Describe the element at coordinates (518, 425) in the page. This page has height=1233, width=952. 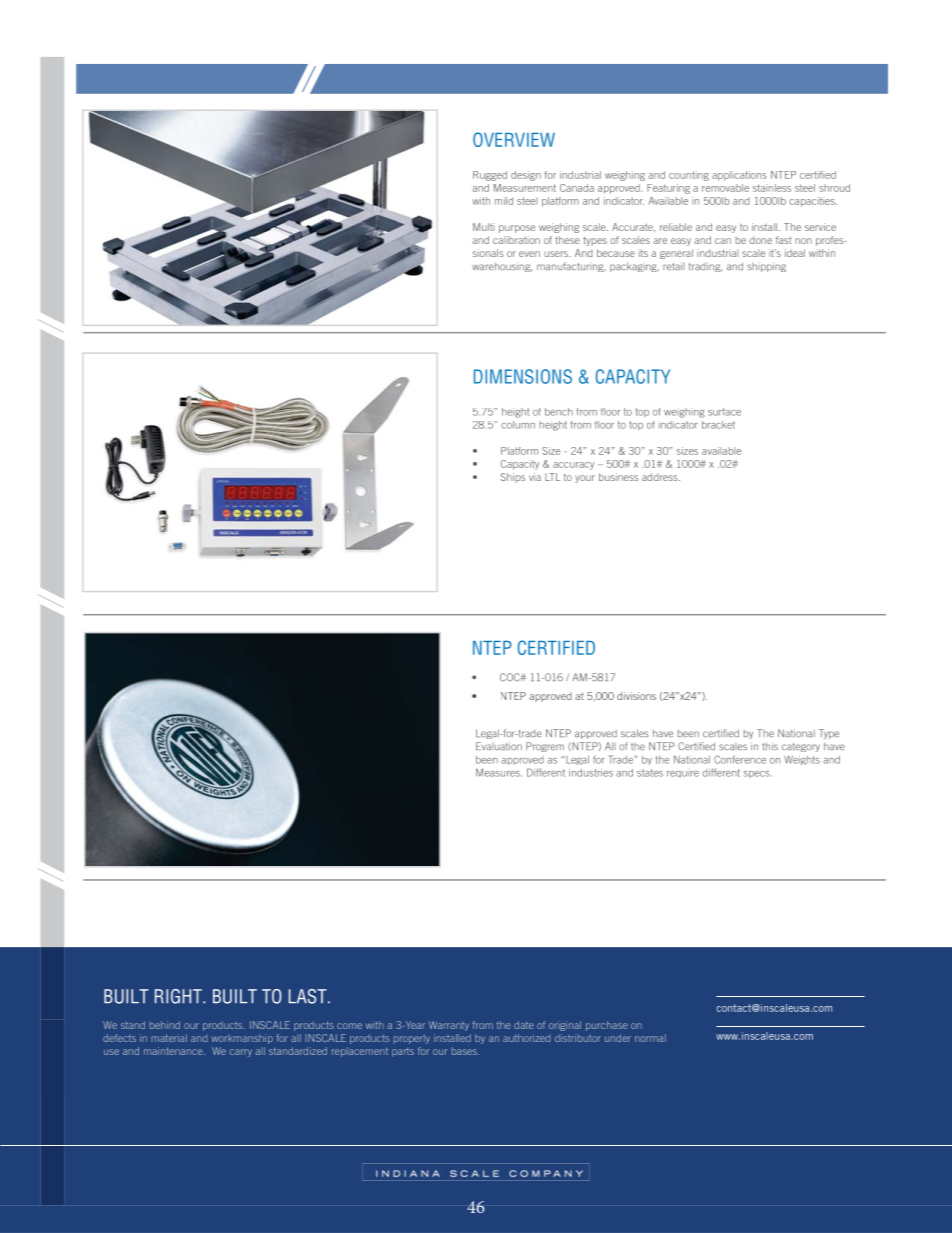
I see `column` at that location.
